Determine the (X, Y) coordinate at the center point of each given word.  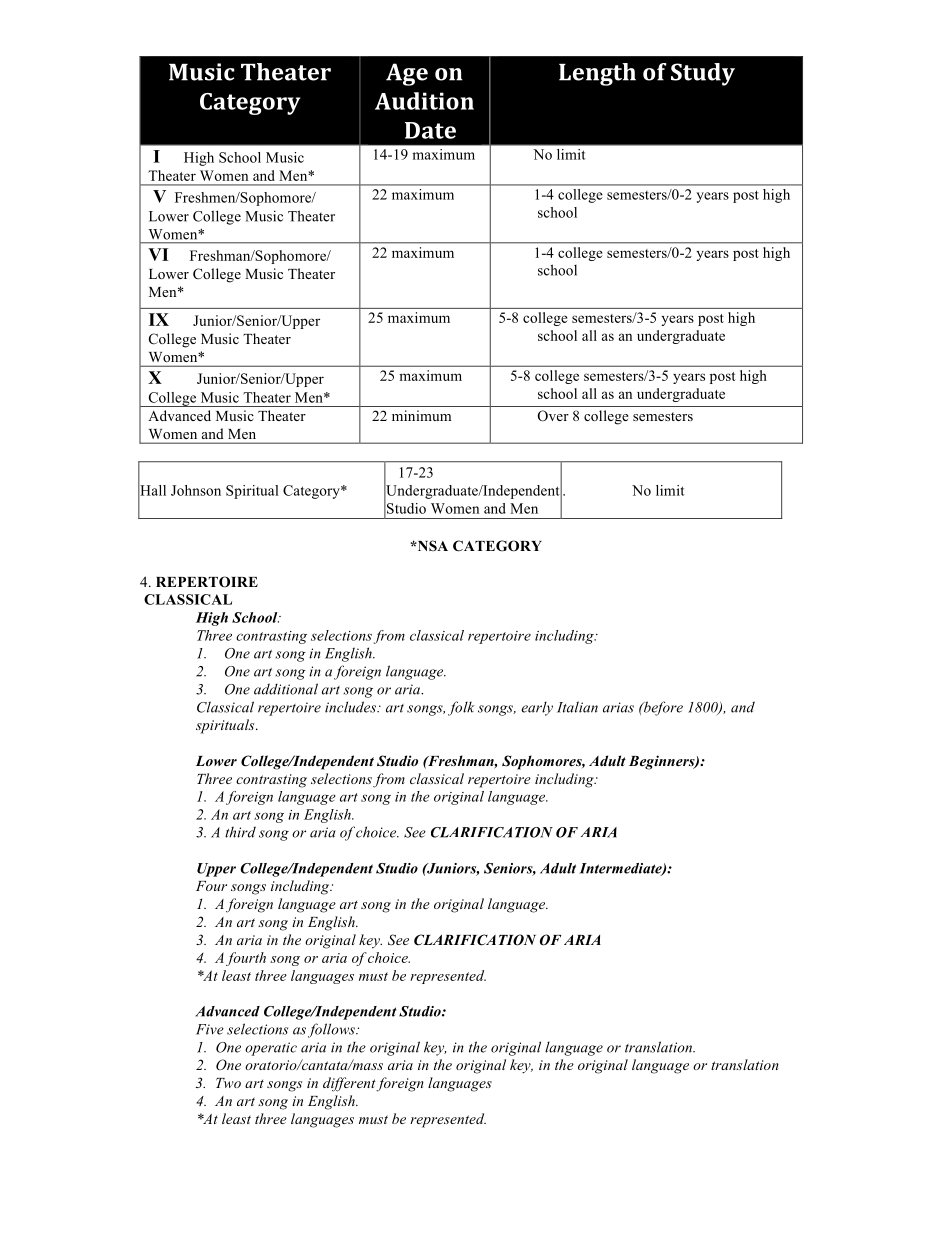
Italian (577, 707)
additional (286, 689)
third (240, 832)
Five (210, 1029)
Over (553, 416)
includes (351, 707)
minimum (421, 415)
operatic (271, 1049)
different (350, 1084)
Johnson (196, 490)
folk (461, 708)
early (537, 708)
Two (228, 1083)
